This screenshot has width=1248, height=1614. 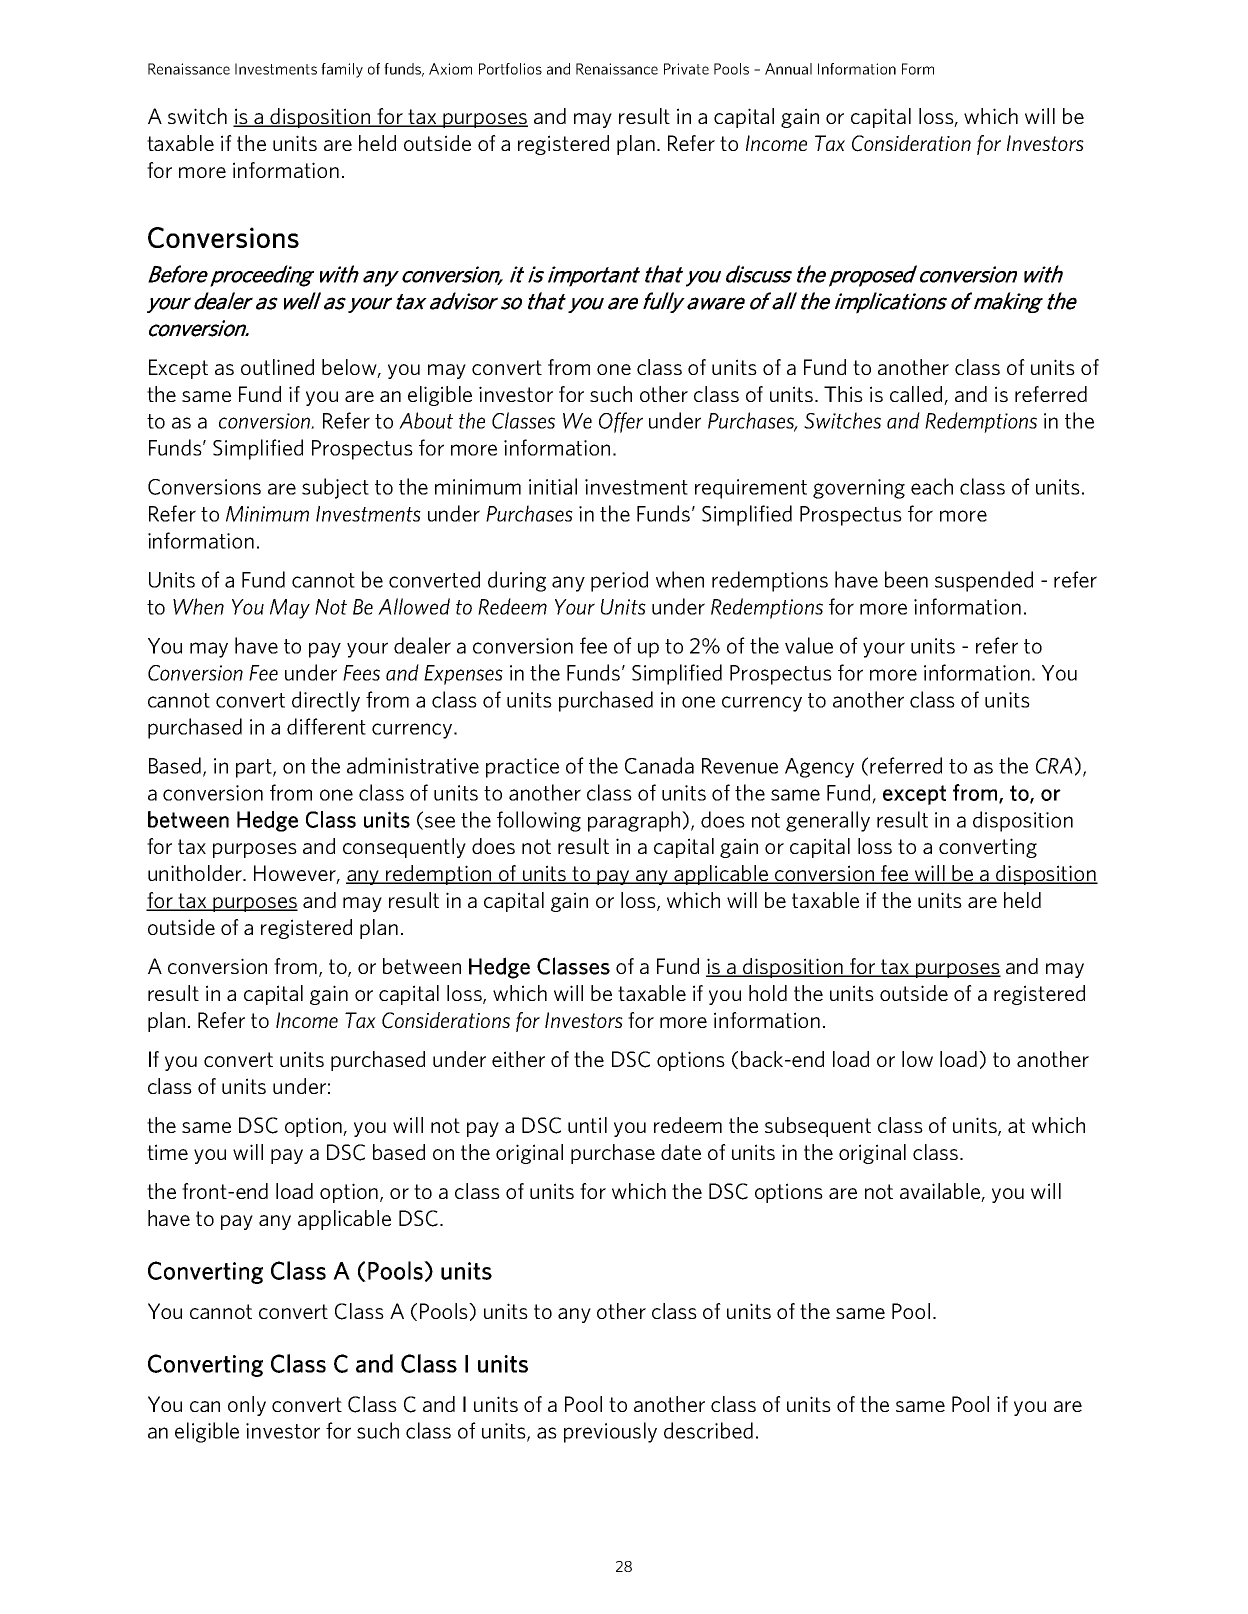 What do you see at coordinates (404, 848) in the screenshot?
I see `consequently` at bounding box center [404, 848].
